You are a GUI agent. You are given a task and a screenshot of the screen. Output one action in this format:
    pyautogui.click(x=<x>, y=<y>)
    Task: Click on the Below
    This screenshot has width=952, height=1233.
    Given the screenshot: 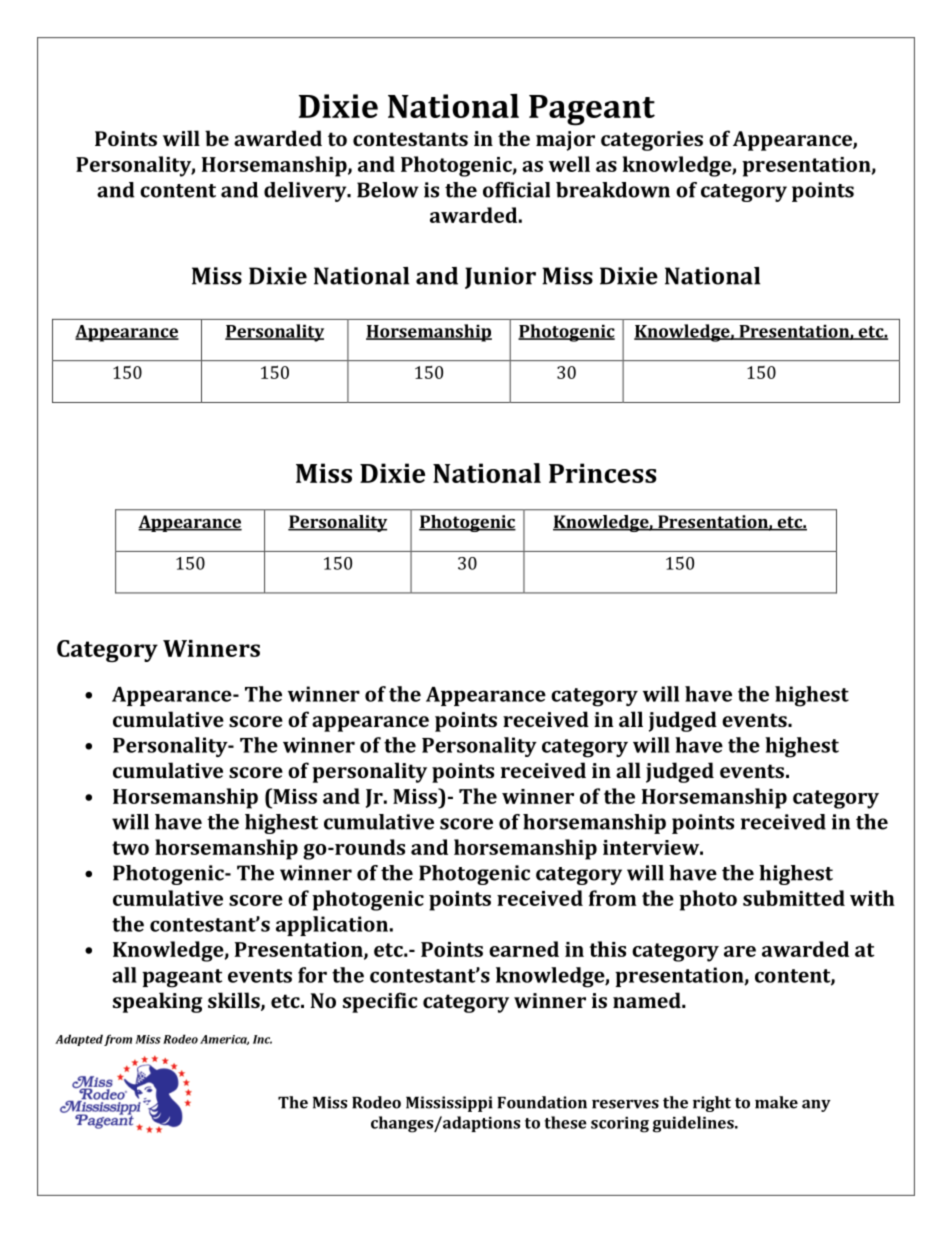 What is the action you would take?
    pyautogui.click(x=388, y=190)
